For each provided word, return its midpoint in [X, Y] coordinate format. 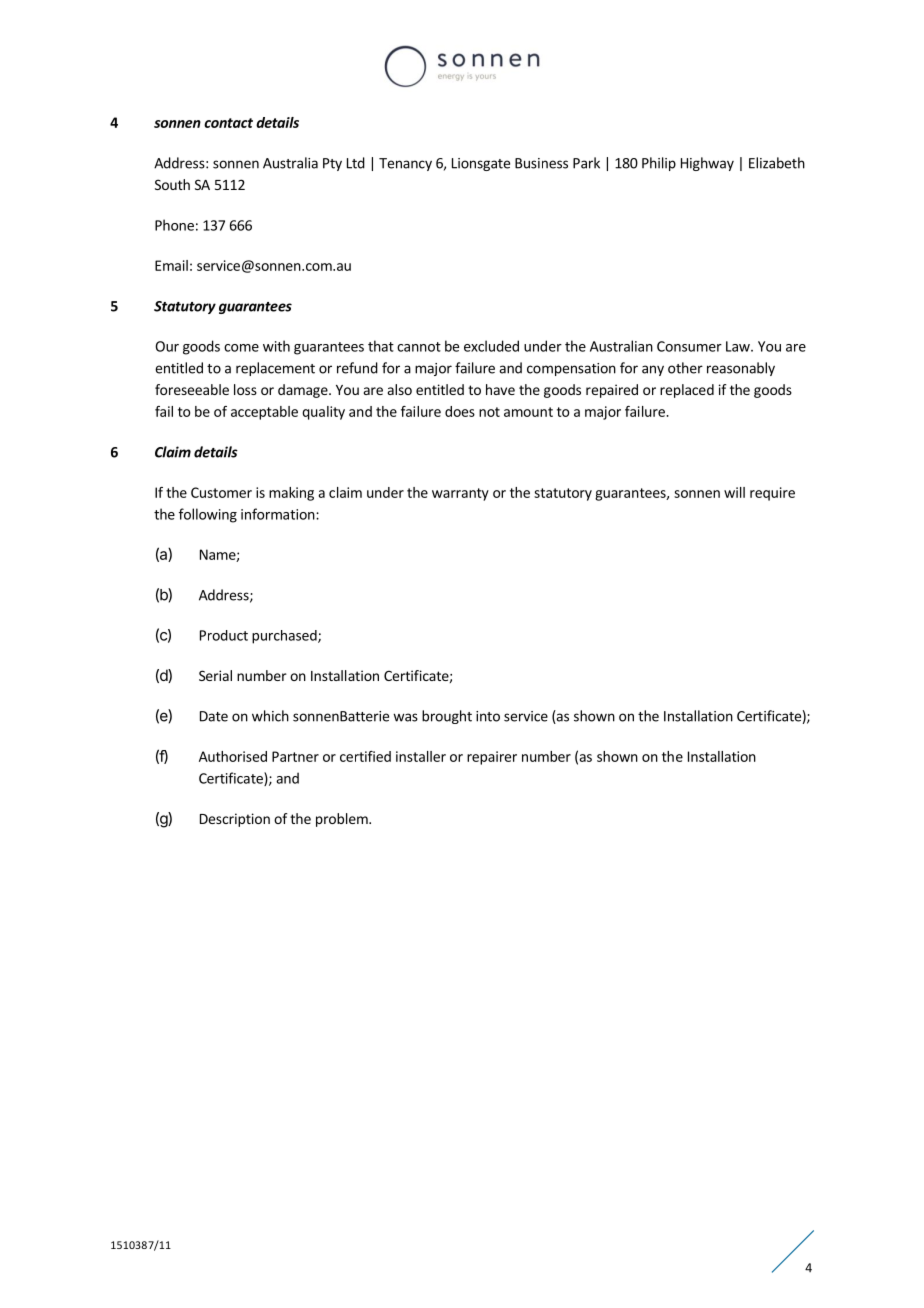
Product [224, 635]
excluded [491, 346]
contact [228, 123]
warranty [460, 494]
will [734, 492]
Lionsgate [481, 164]
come [241, 348]
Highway [707, 164]
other [685, 368]
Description [235, 820]
